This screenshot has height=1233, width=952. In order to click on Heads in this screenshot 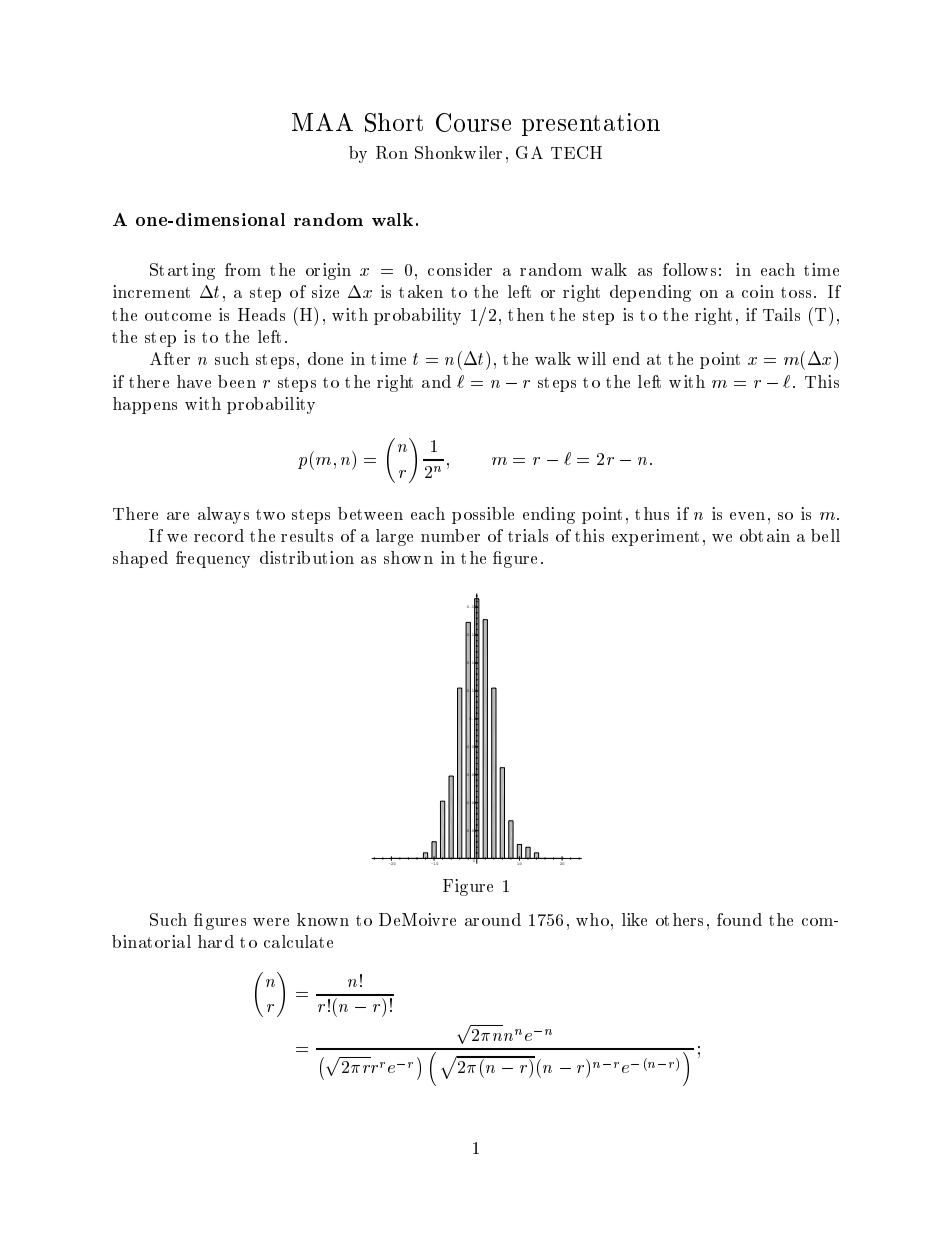, I will do `click(261, 314)`.
